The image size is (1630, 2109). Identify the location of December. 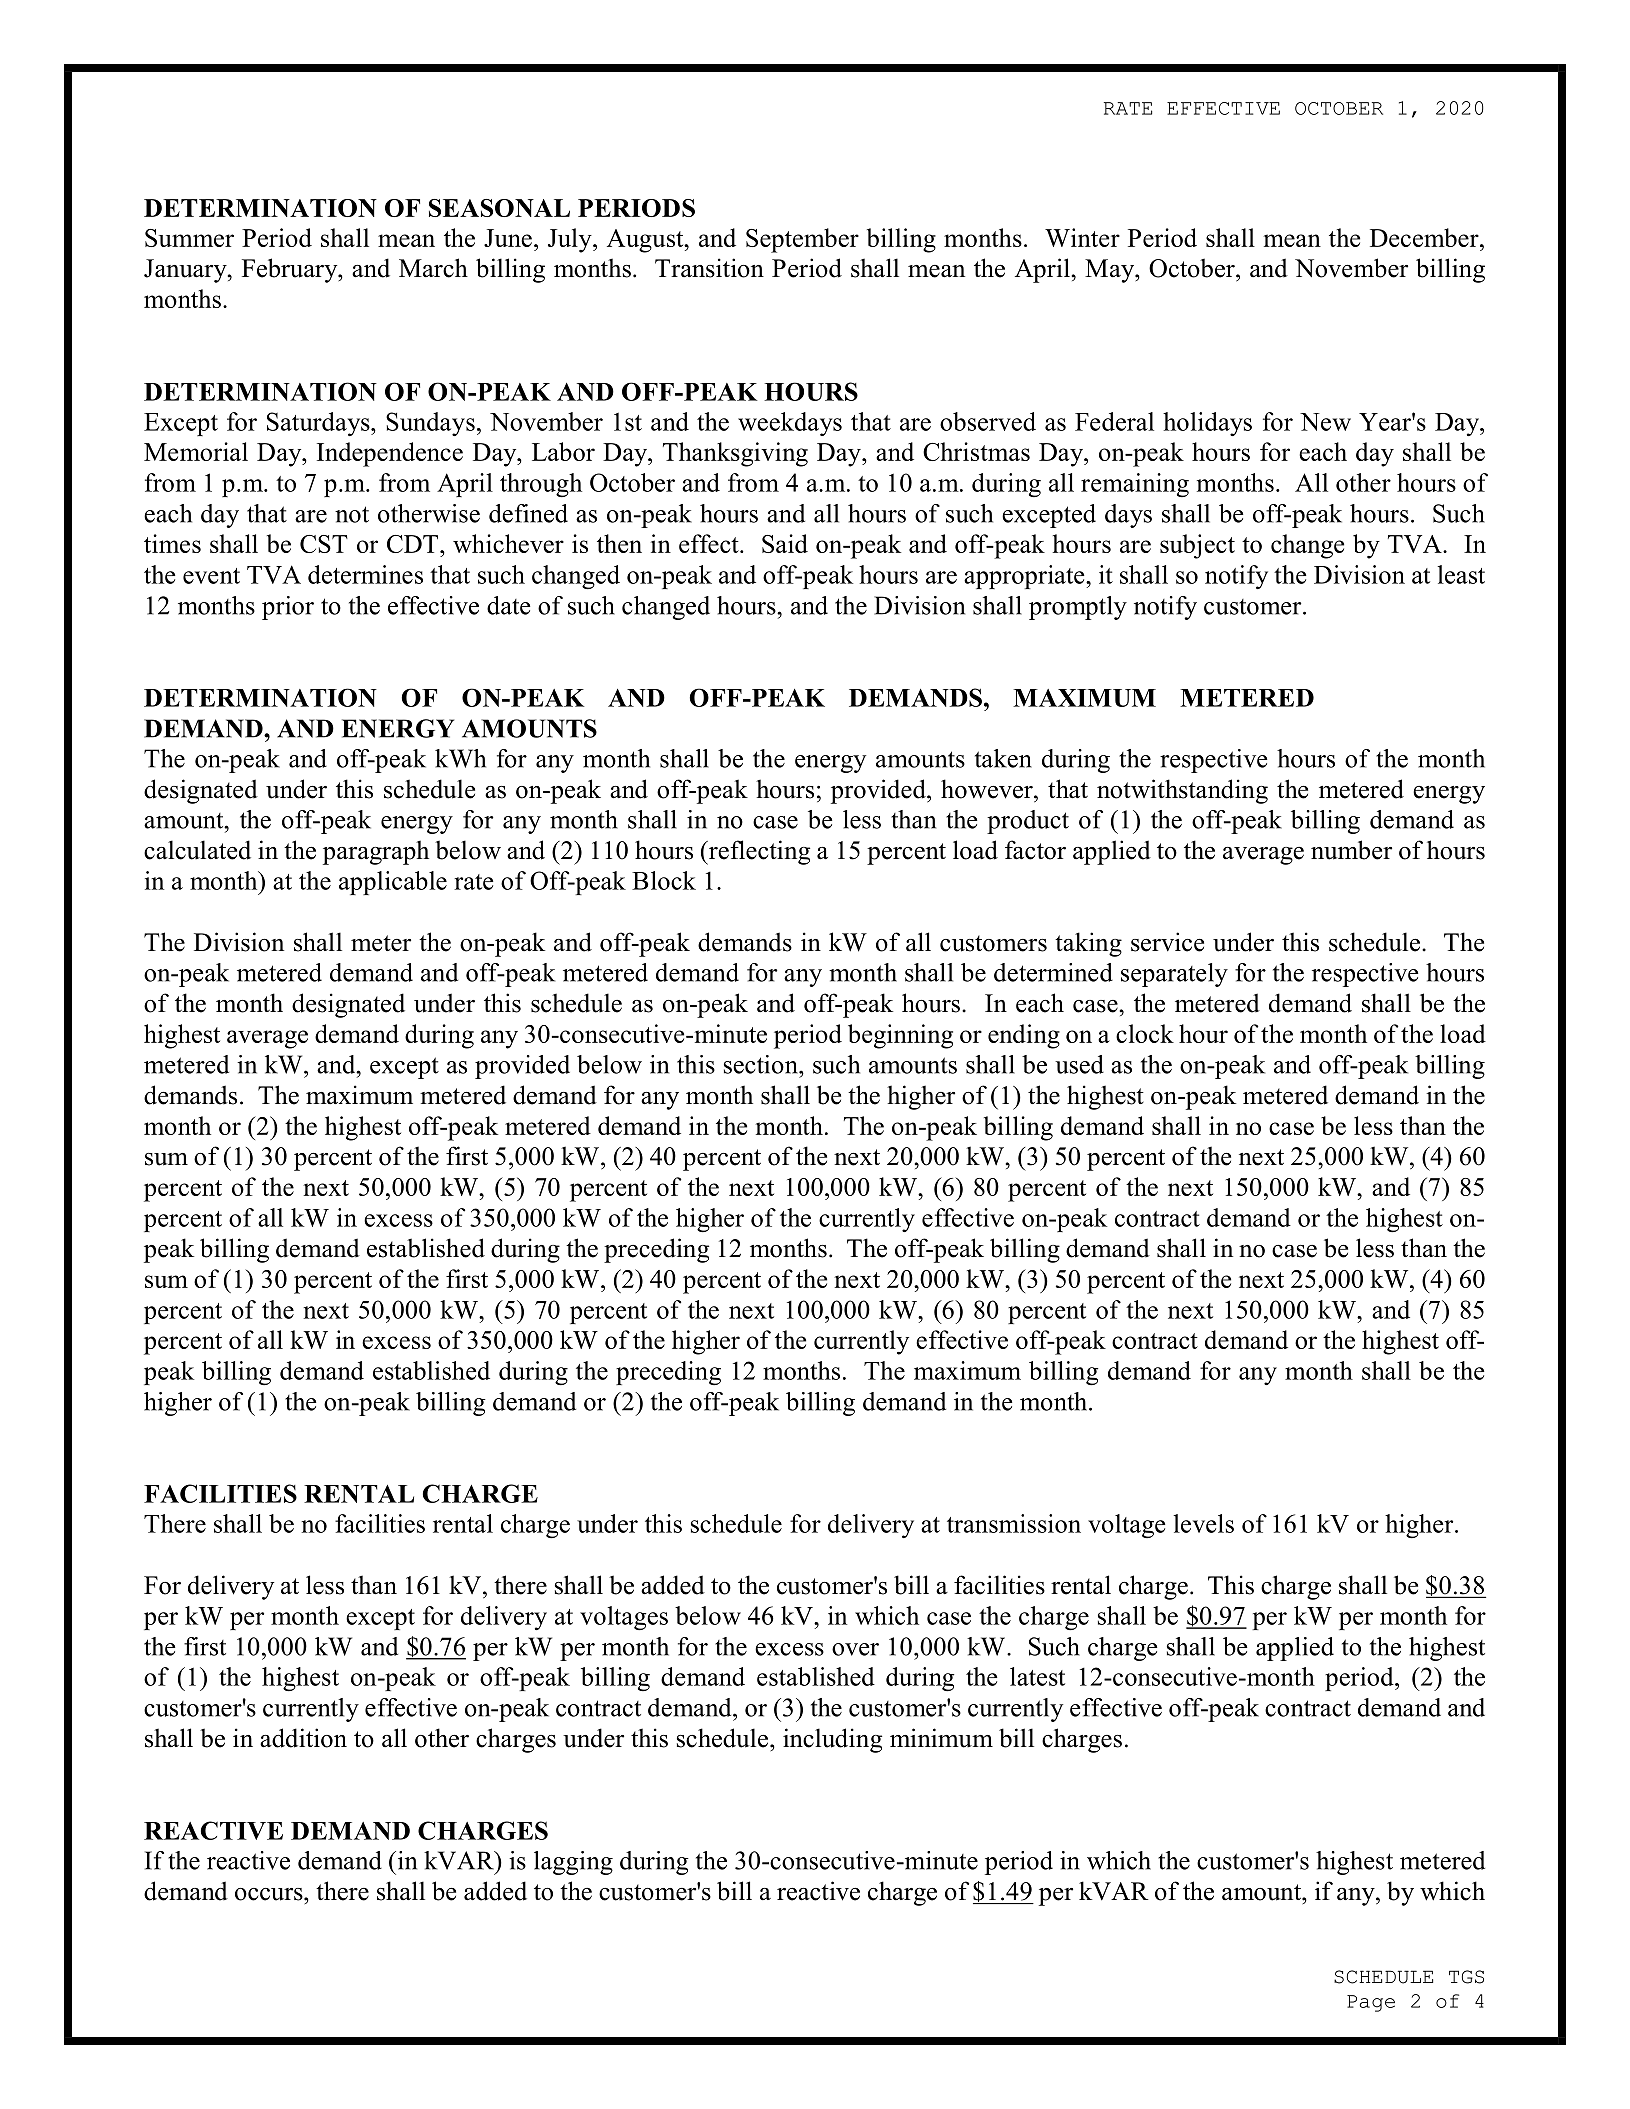
(1425, 237).
